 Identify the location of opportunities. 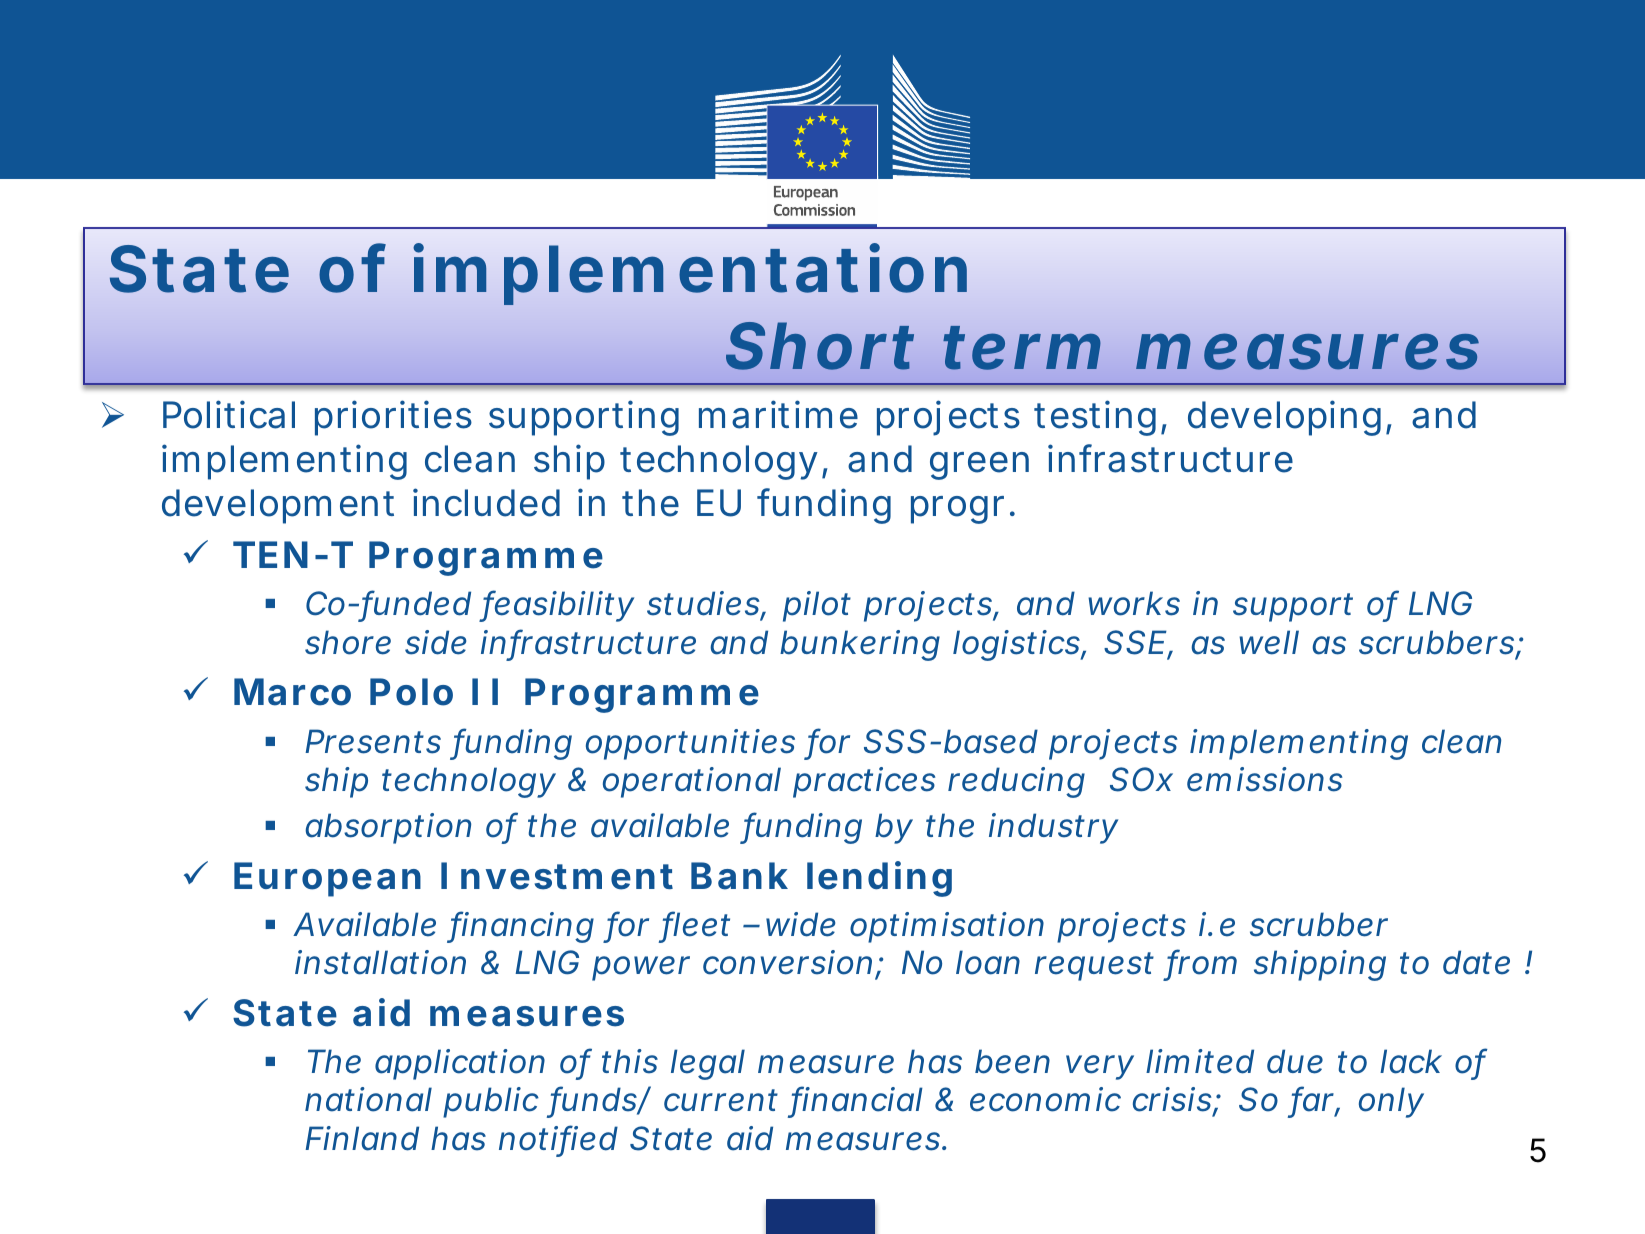
(690, 744).
